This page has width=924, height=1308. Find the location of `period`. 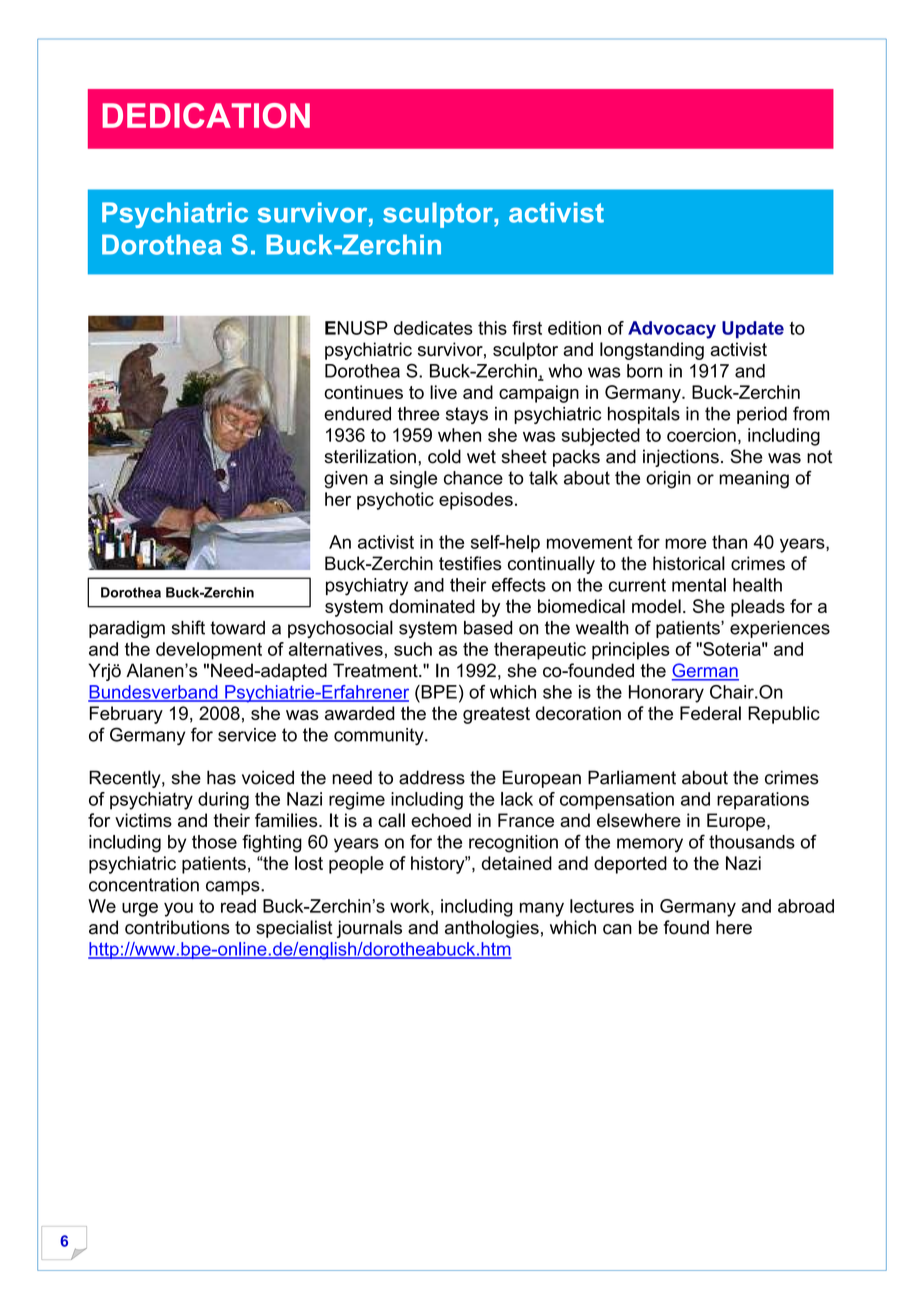

period is located at coordinates (762, 415).
